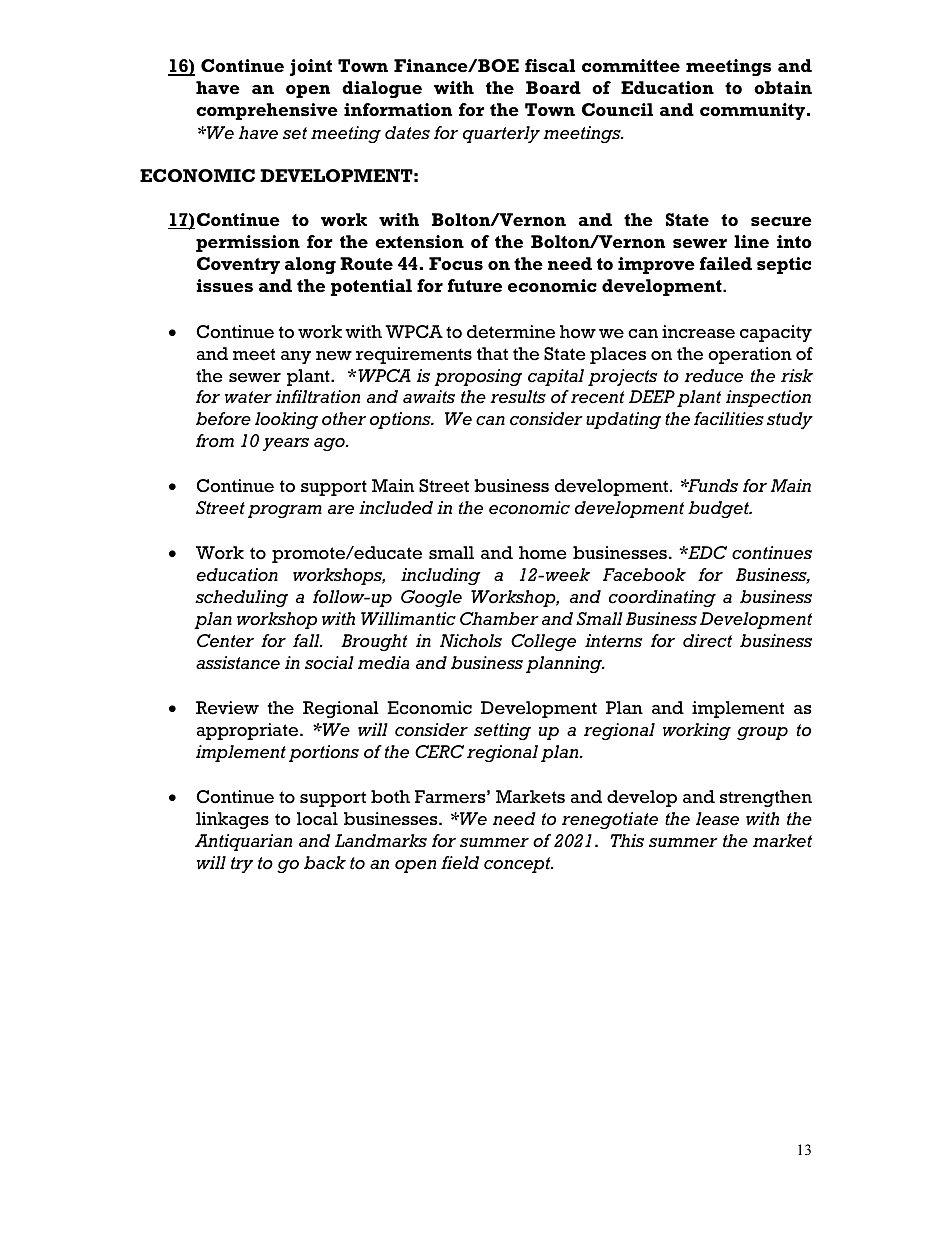  Describe the element at coordinates (707, 641) in the image. I see `direct` at that location.
